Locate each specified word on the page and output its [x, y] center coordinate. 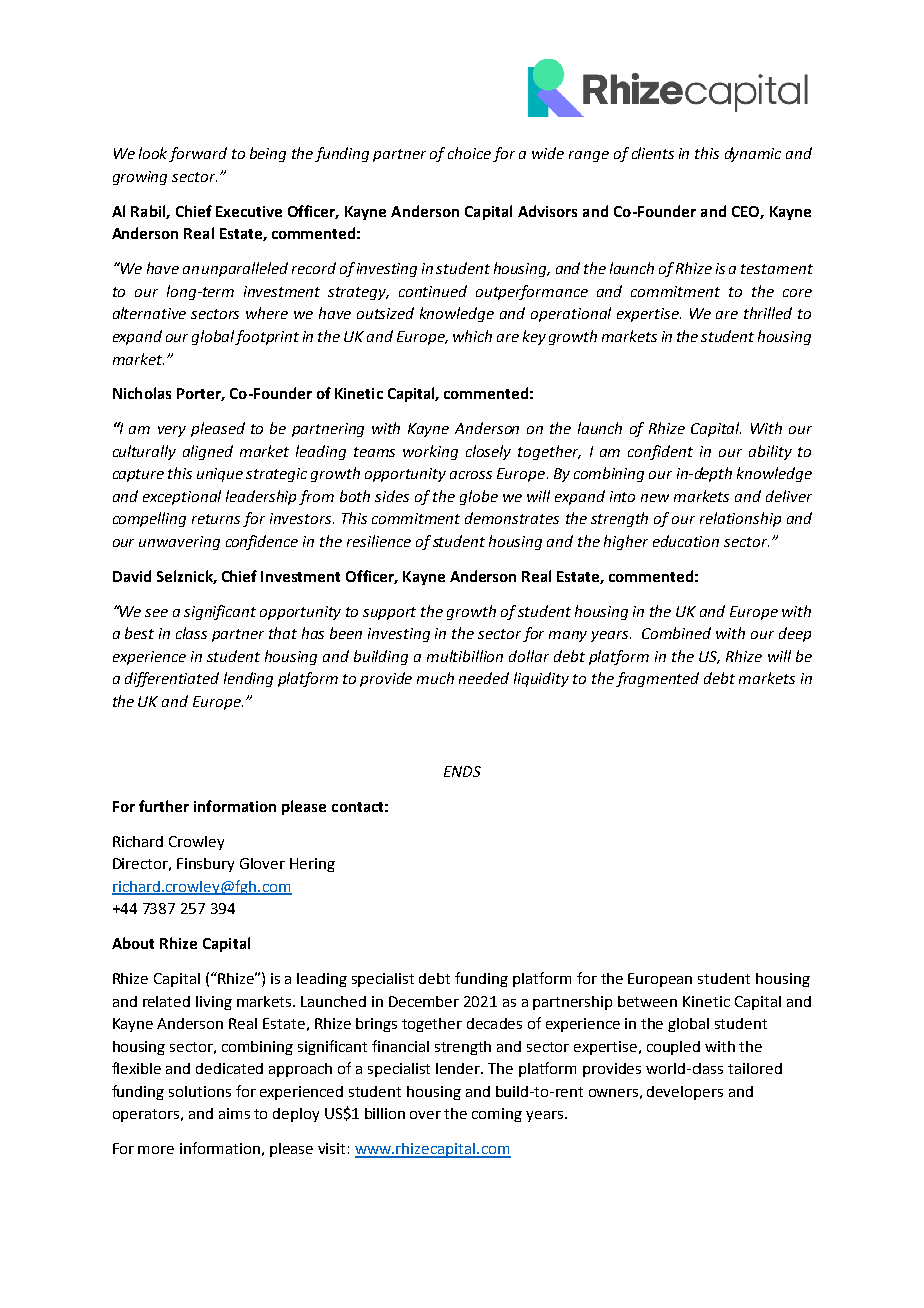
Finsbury [205, 865]
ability [770, 452]
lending [248, 679]
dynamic [753, 154]
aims [234, 1113]
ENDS [462, 771]
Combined [676, 633]
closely [488, 452]
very [172, 431]
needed [484, 678]
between [647, 1001]
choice [469, 153]
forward [198, 154]
